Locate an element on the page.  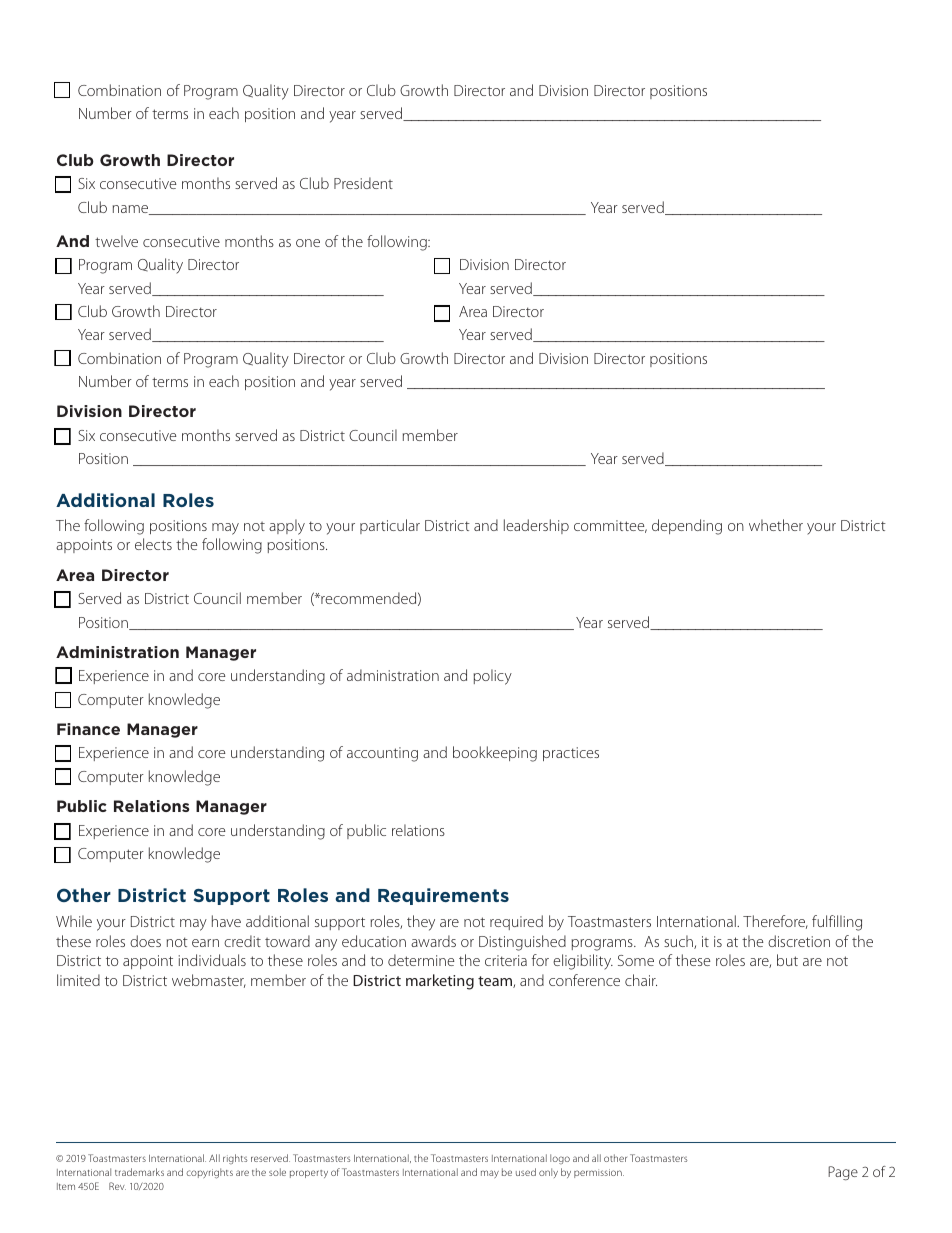
twelve is located at coordinates (116, 241).
